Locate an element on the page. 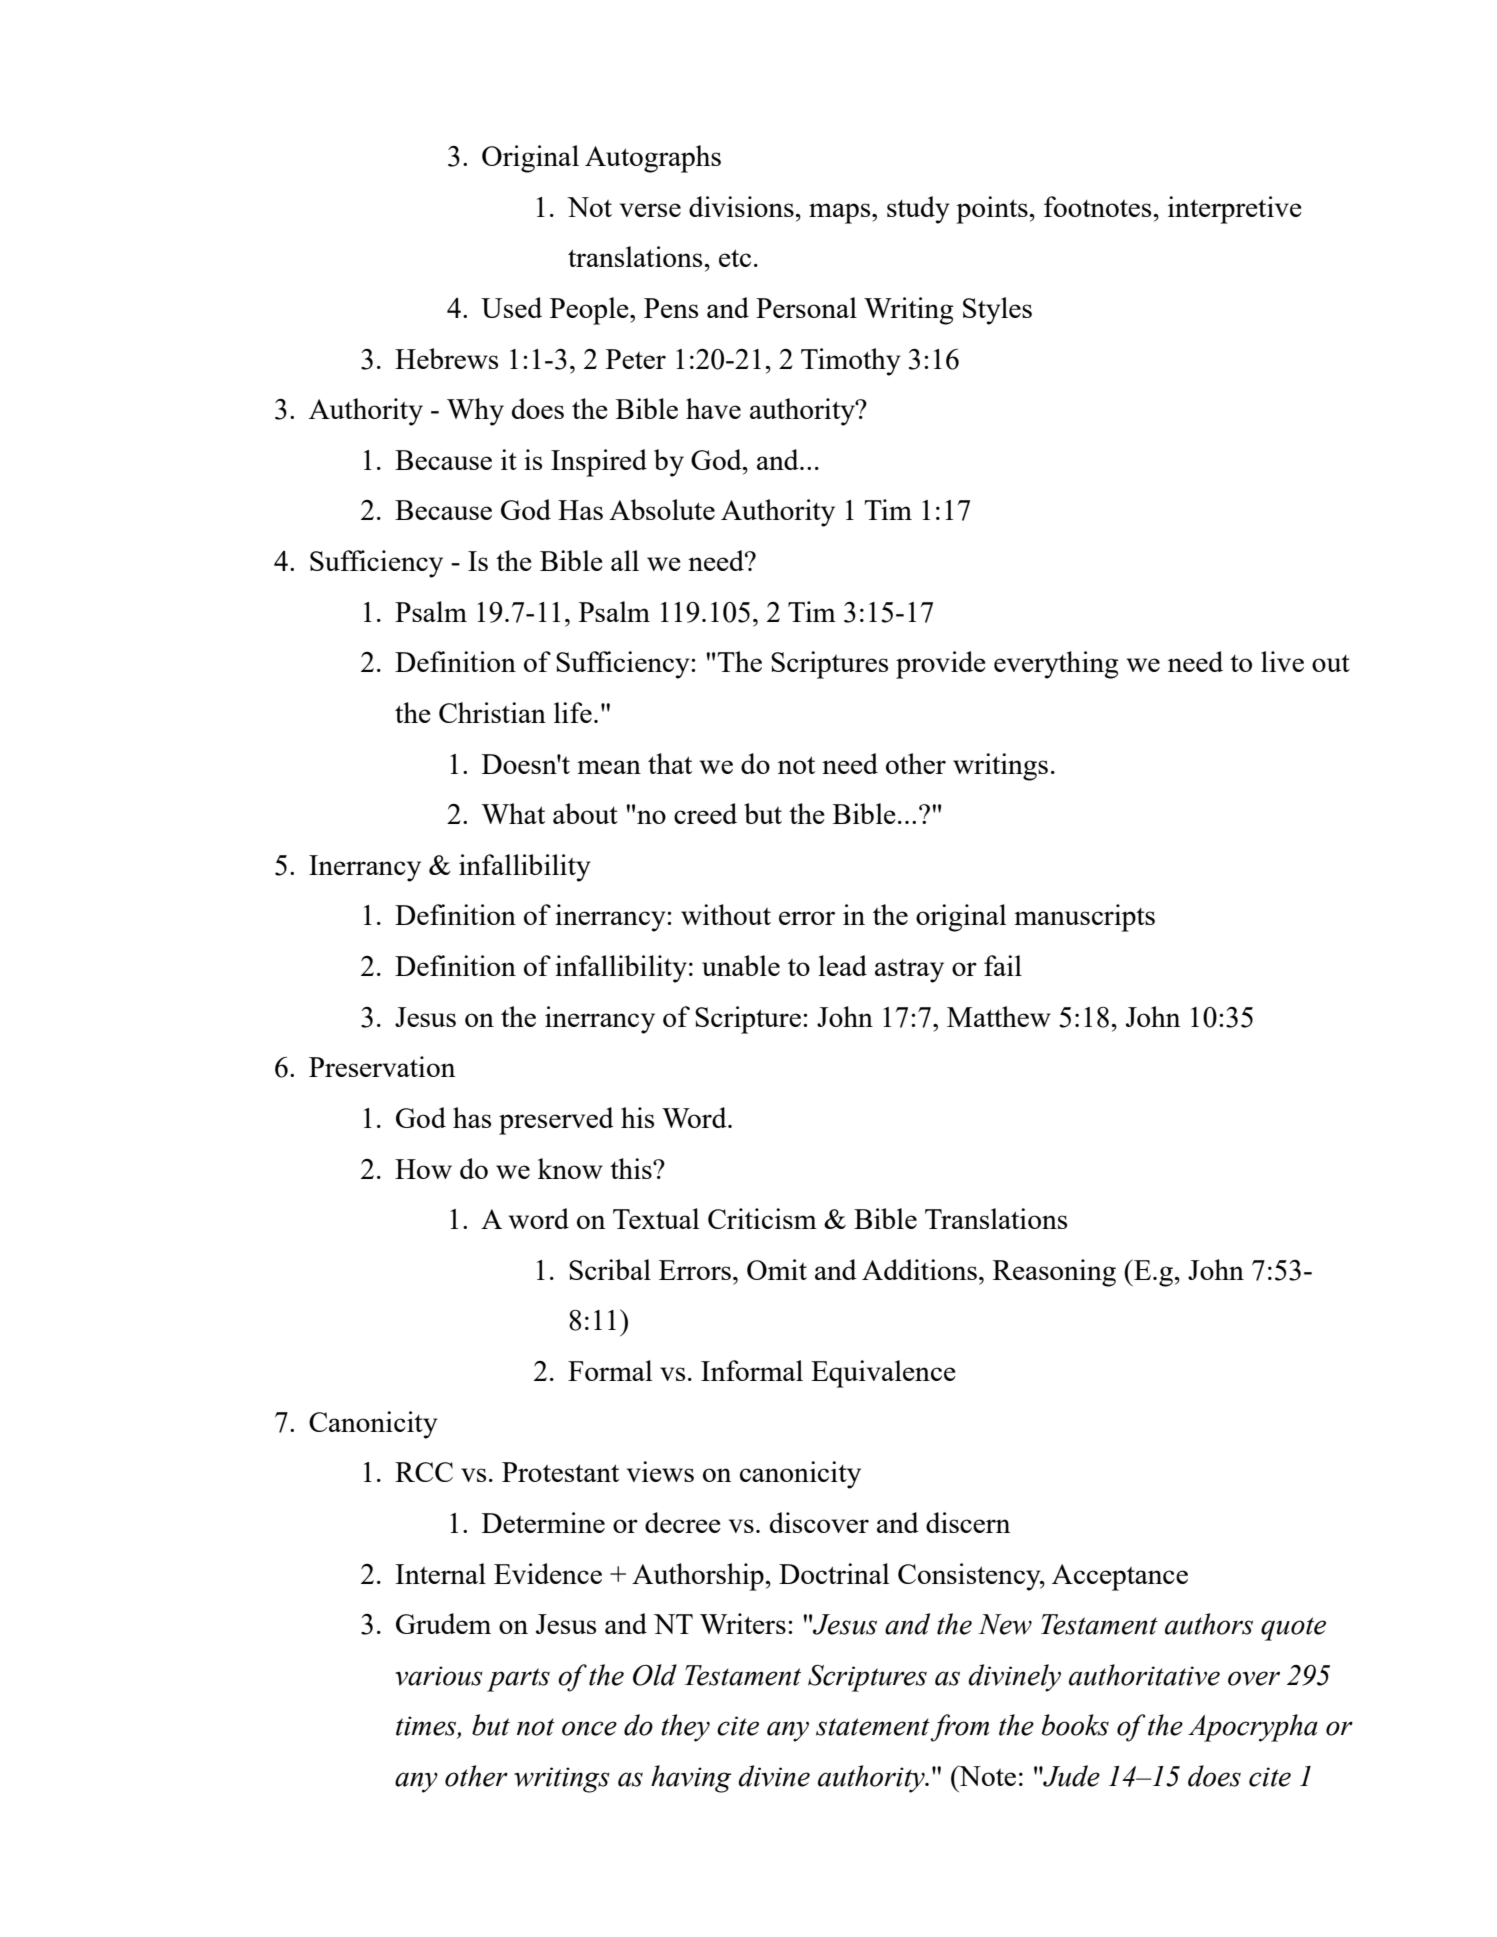 This document has width=1497, height=1937. interpretive is located at coordinates (1235, 210).
